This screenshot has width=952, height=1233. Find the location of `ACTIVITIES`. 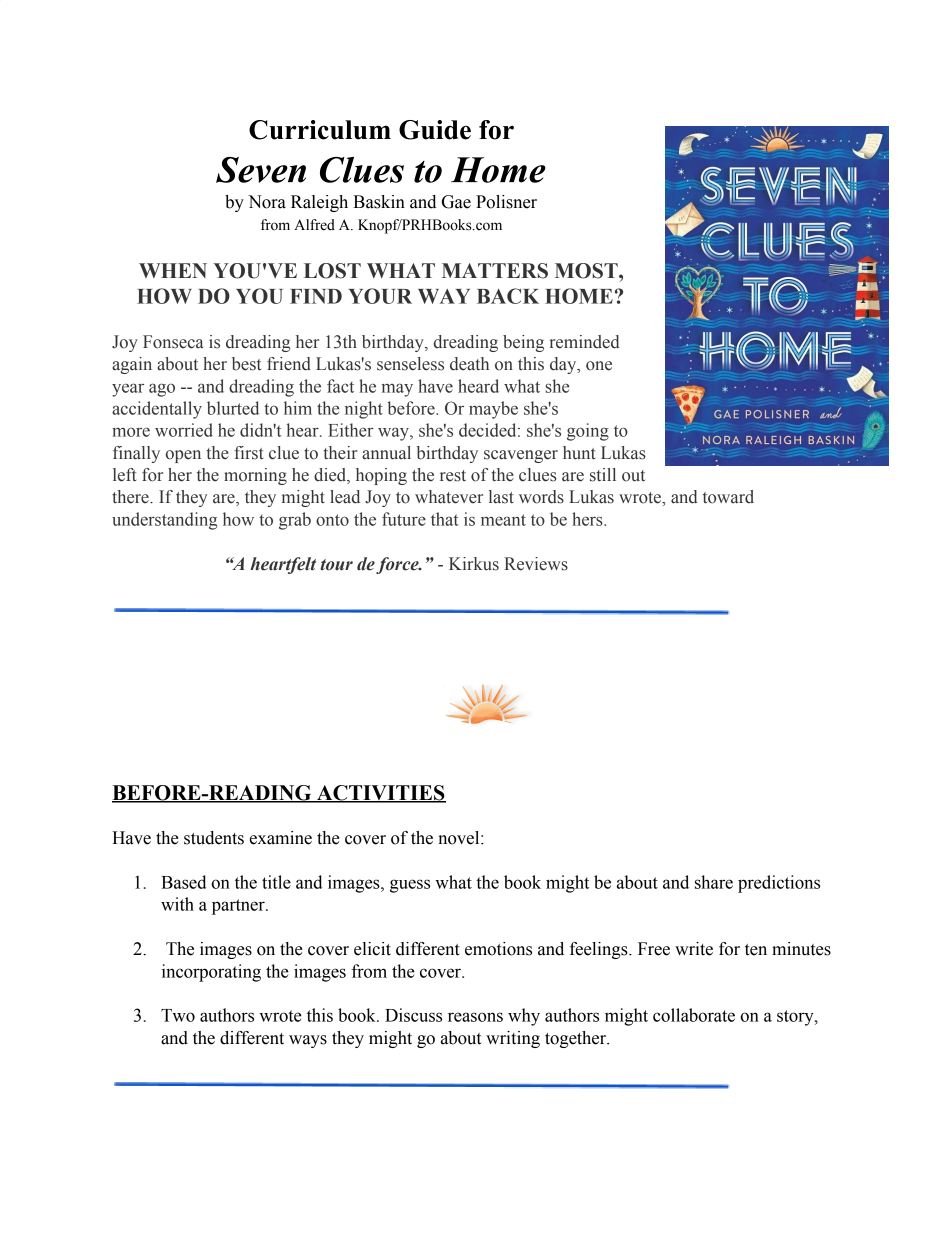

ACTIVITIES is located at coordinates (380, 794).
